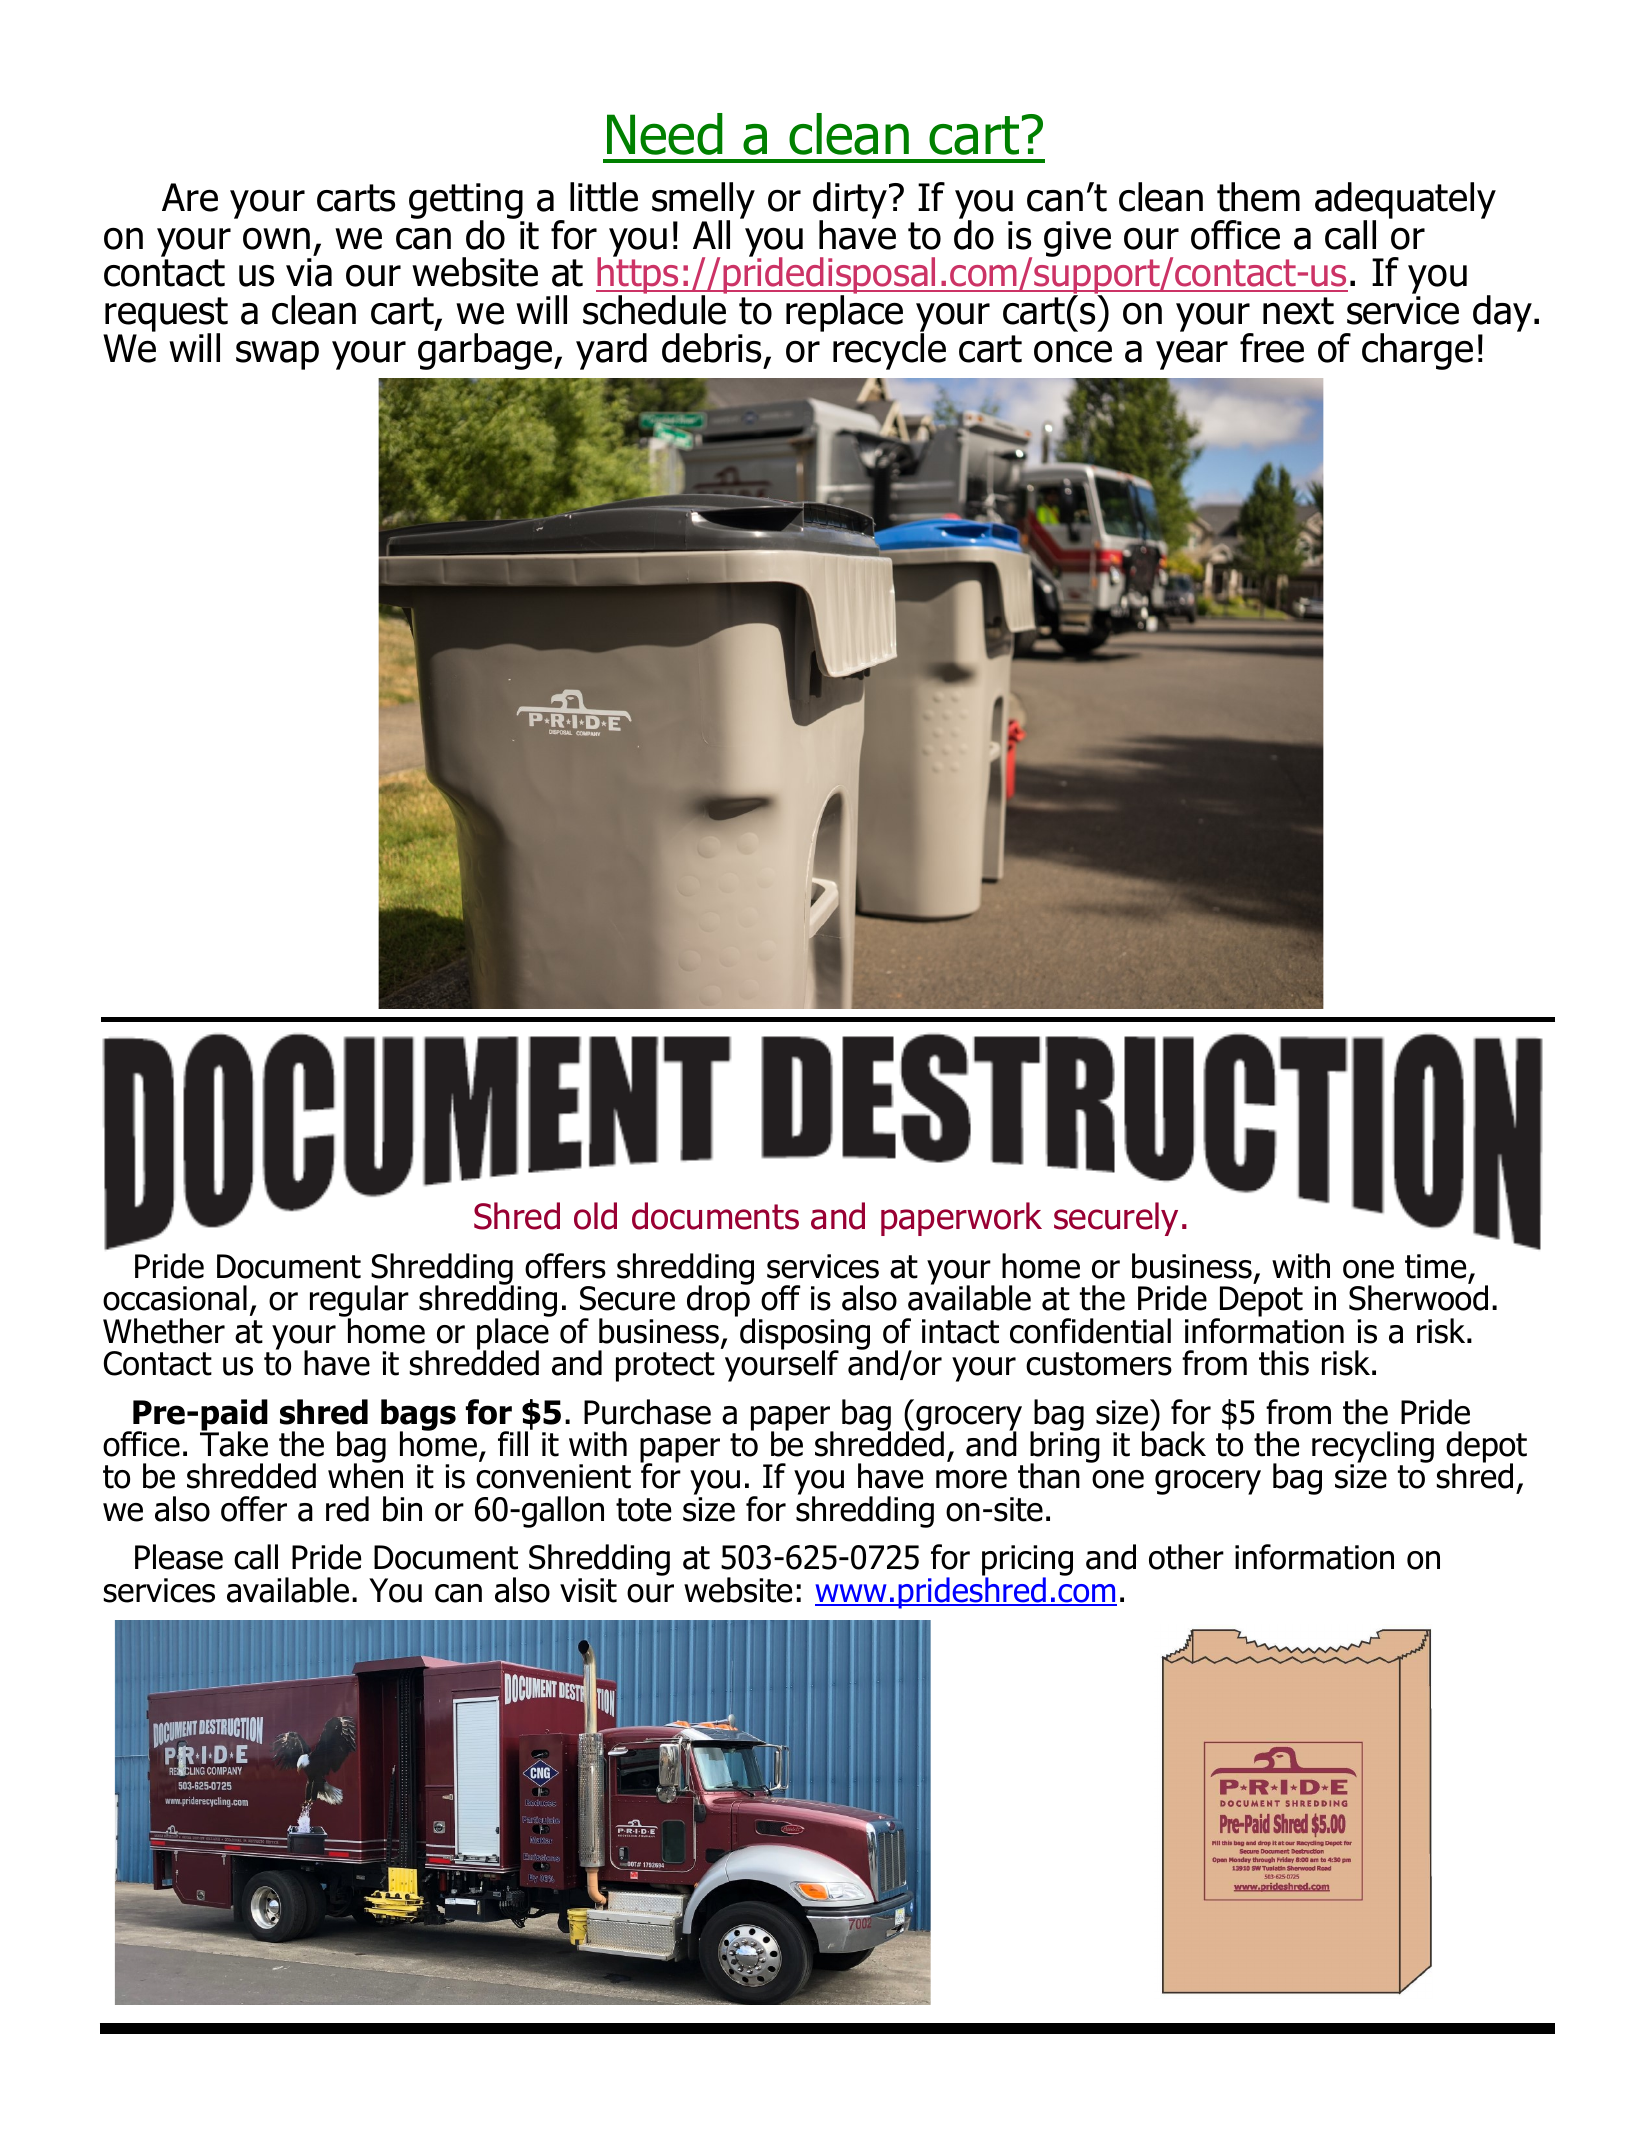 The image size is (1650, 2135). I want to click on own, so click(276, 239).
